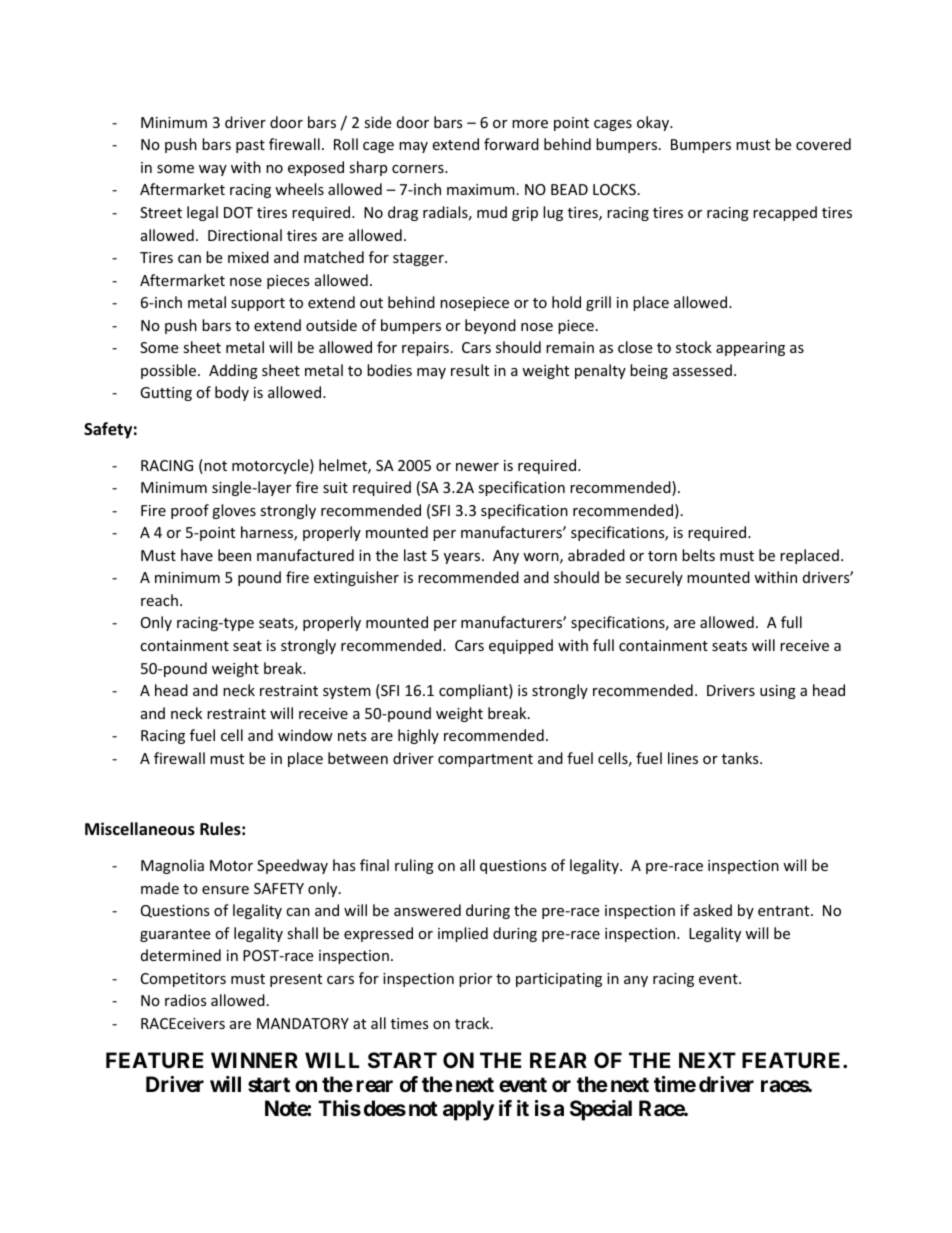 Image resolution: width=952 pixels, height=1233 pixels. Describe the element at coordinates (823, 144) in the screenshot. I see `covered` at that location.
